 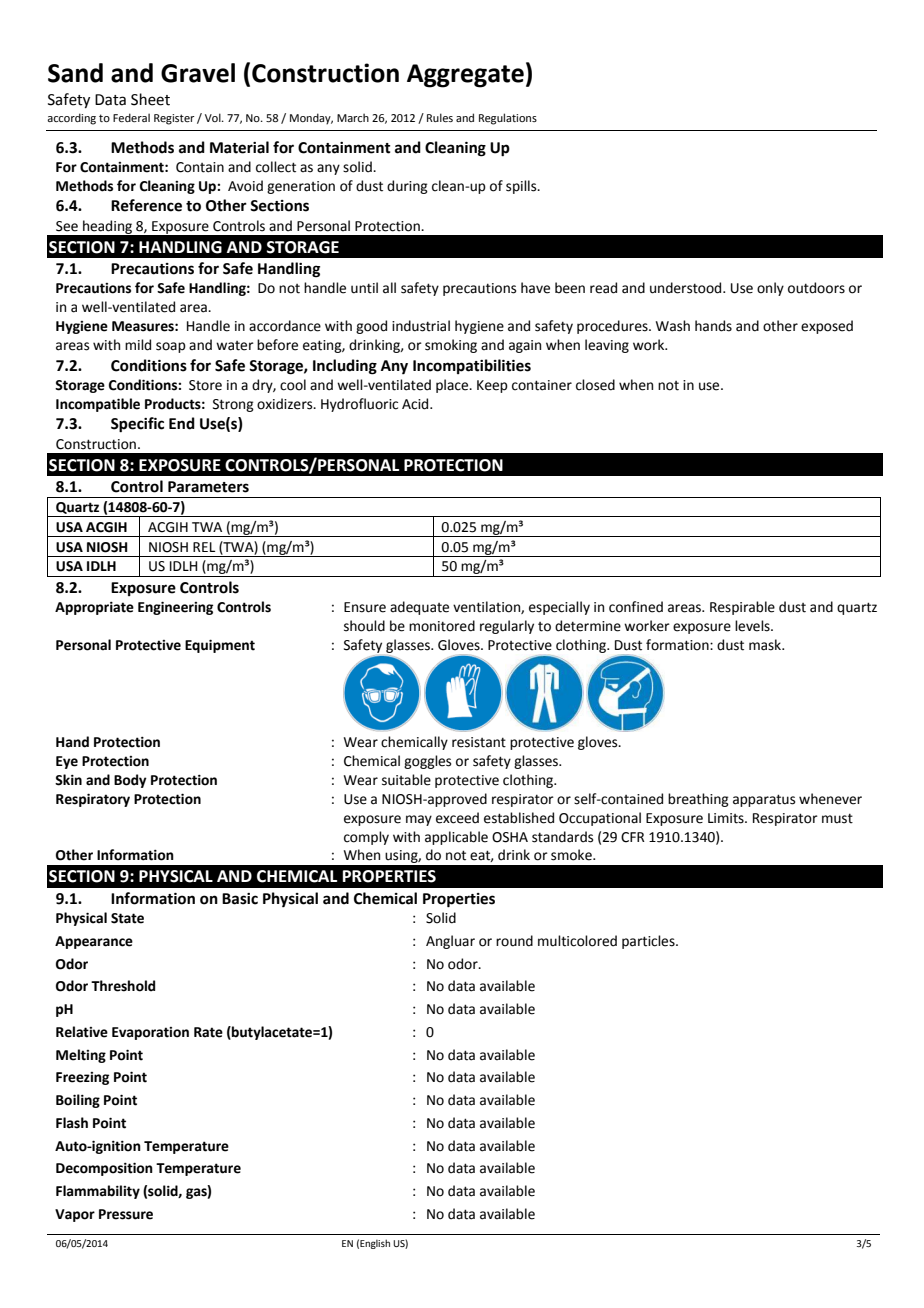 I want to click on mask, so click(x=766, y=645).
